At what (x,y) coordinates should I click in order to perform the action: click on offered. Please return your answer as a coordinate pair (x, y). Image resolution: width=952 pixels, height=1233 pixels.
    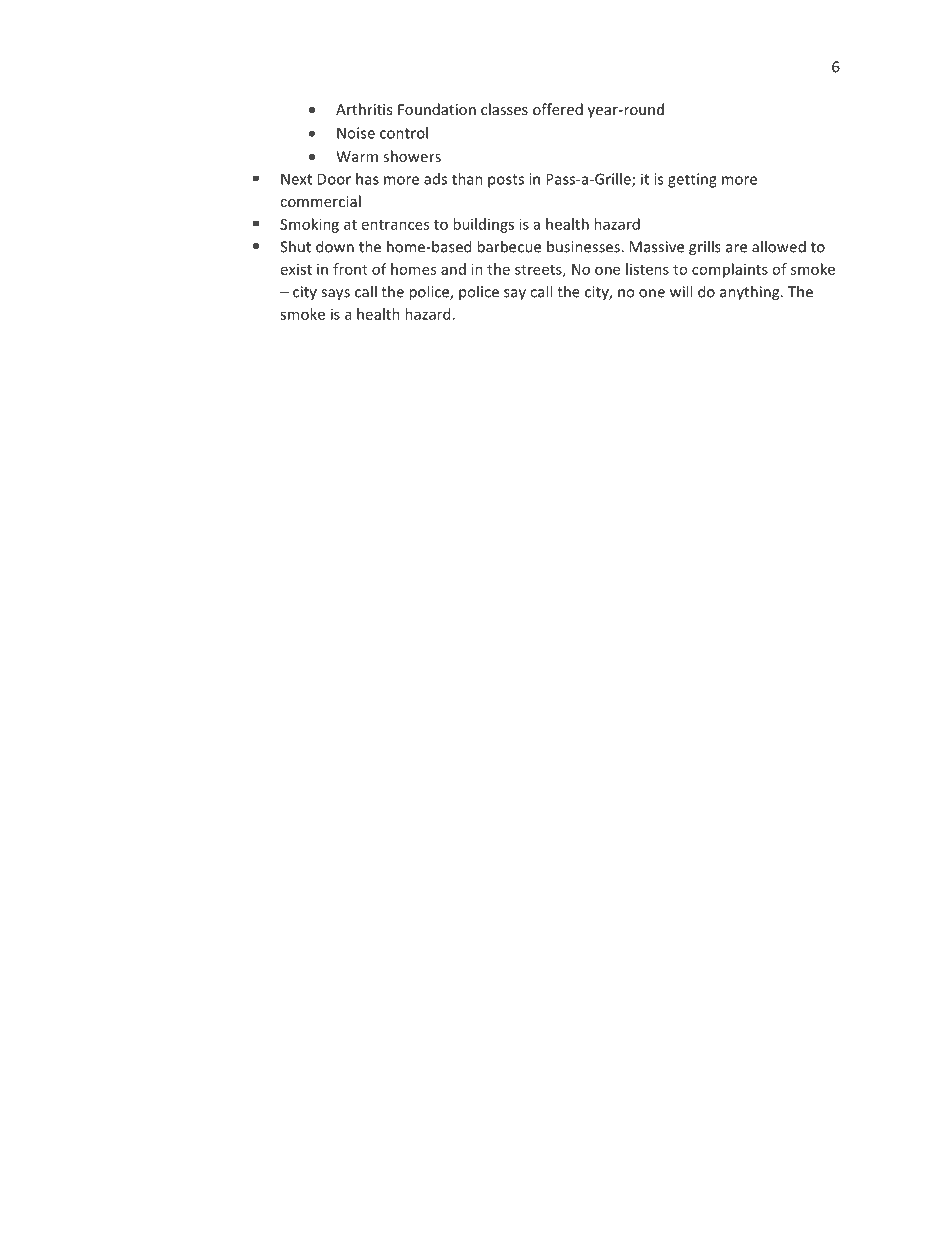
    Looking at the image, I should click on (558, 109).
